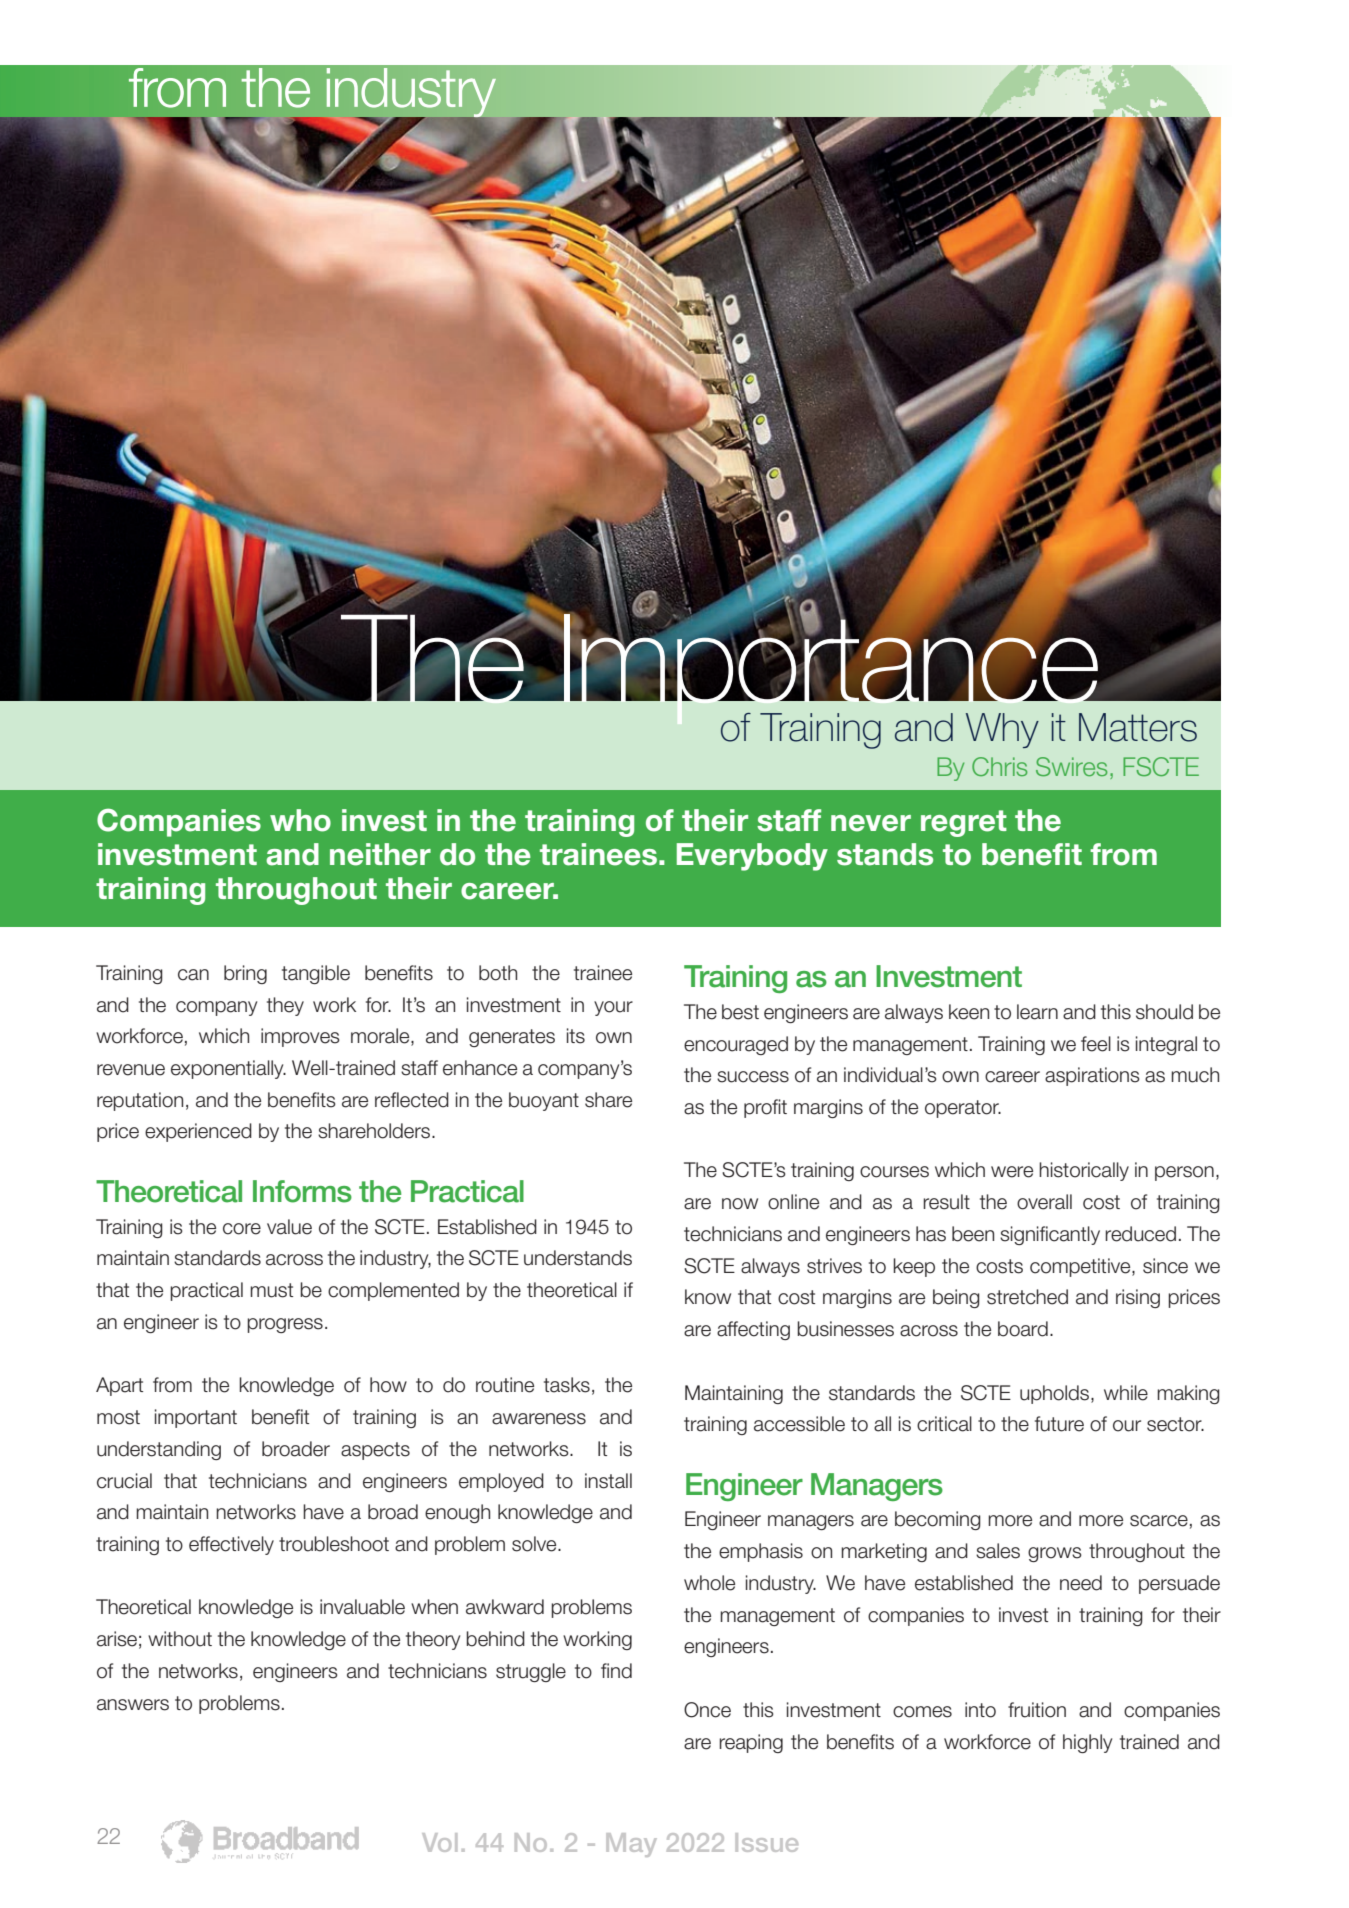  What do you see at coordinates (752, 857) in the image?
I see `Everybody` at bounding box center [752, 857].
